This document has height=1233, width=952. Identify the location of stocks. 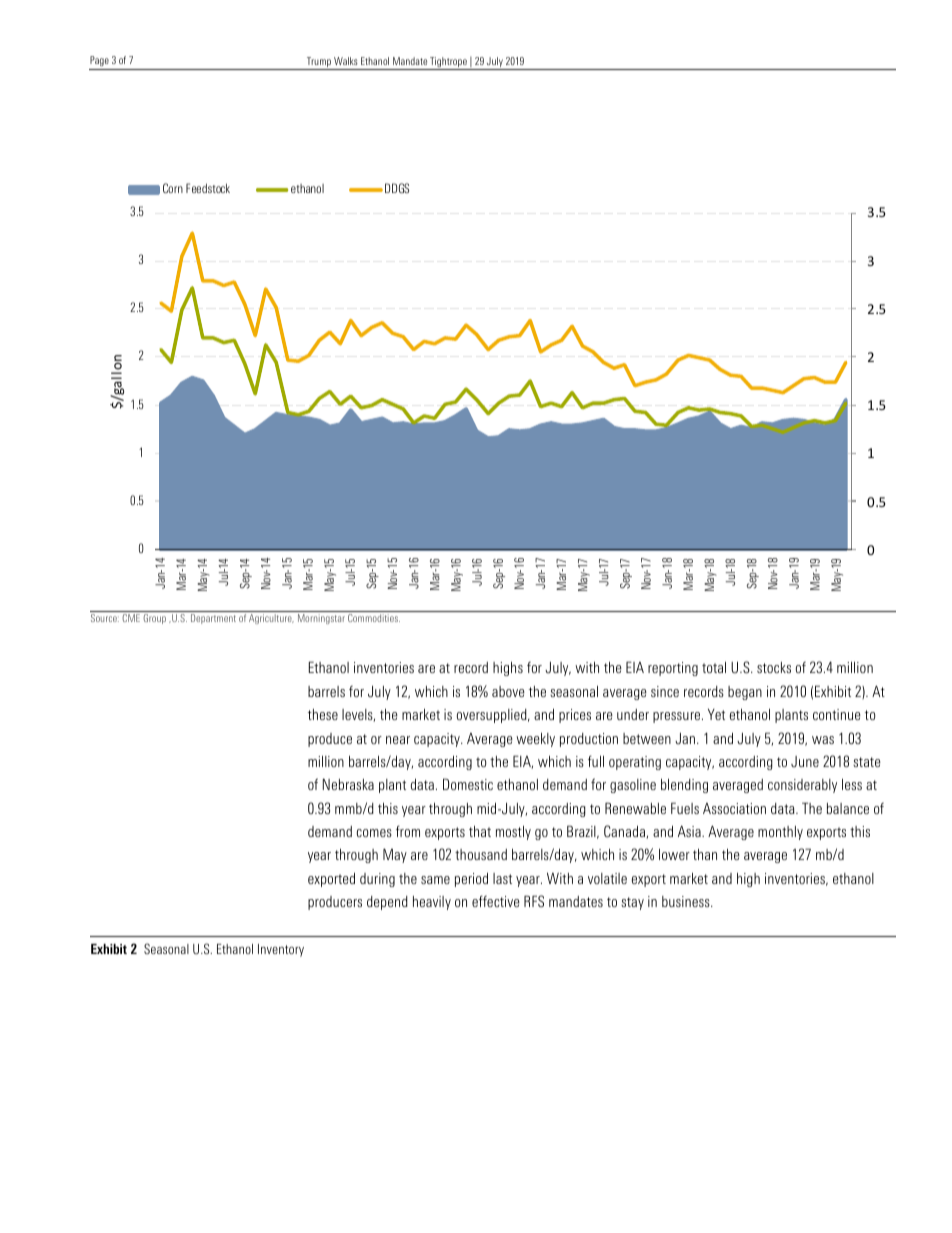
(774, 667).
